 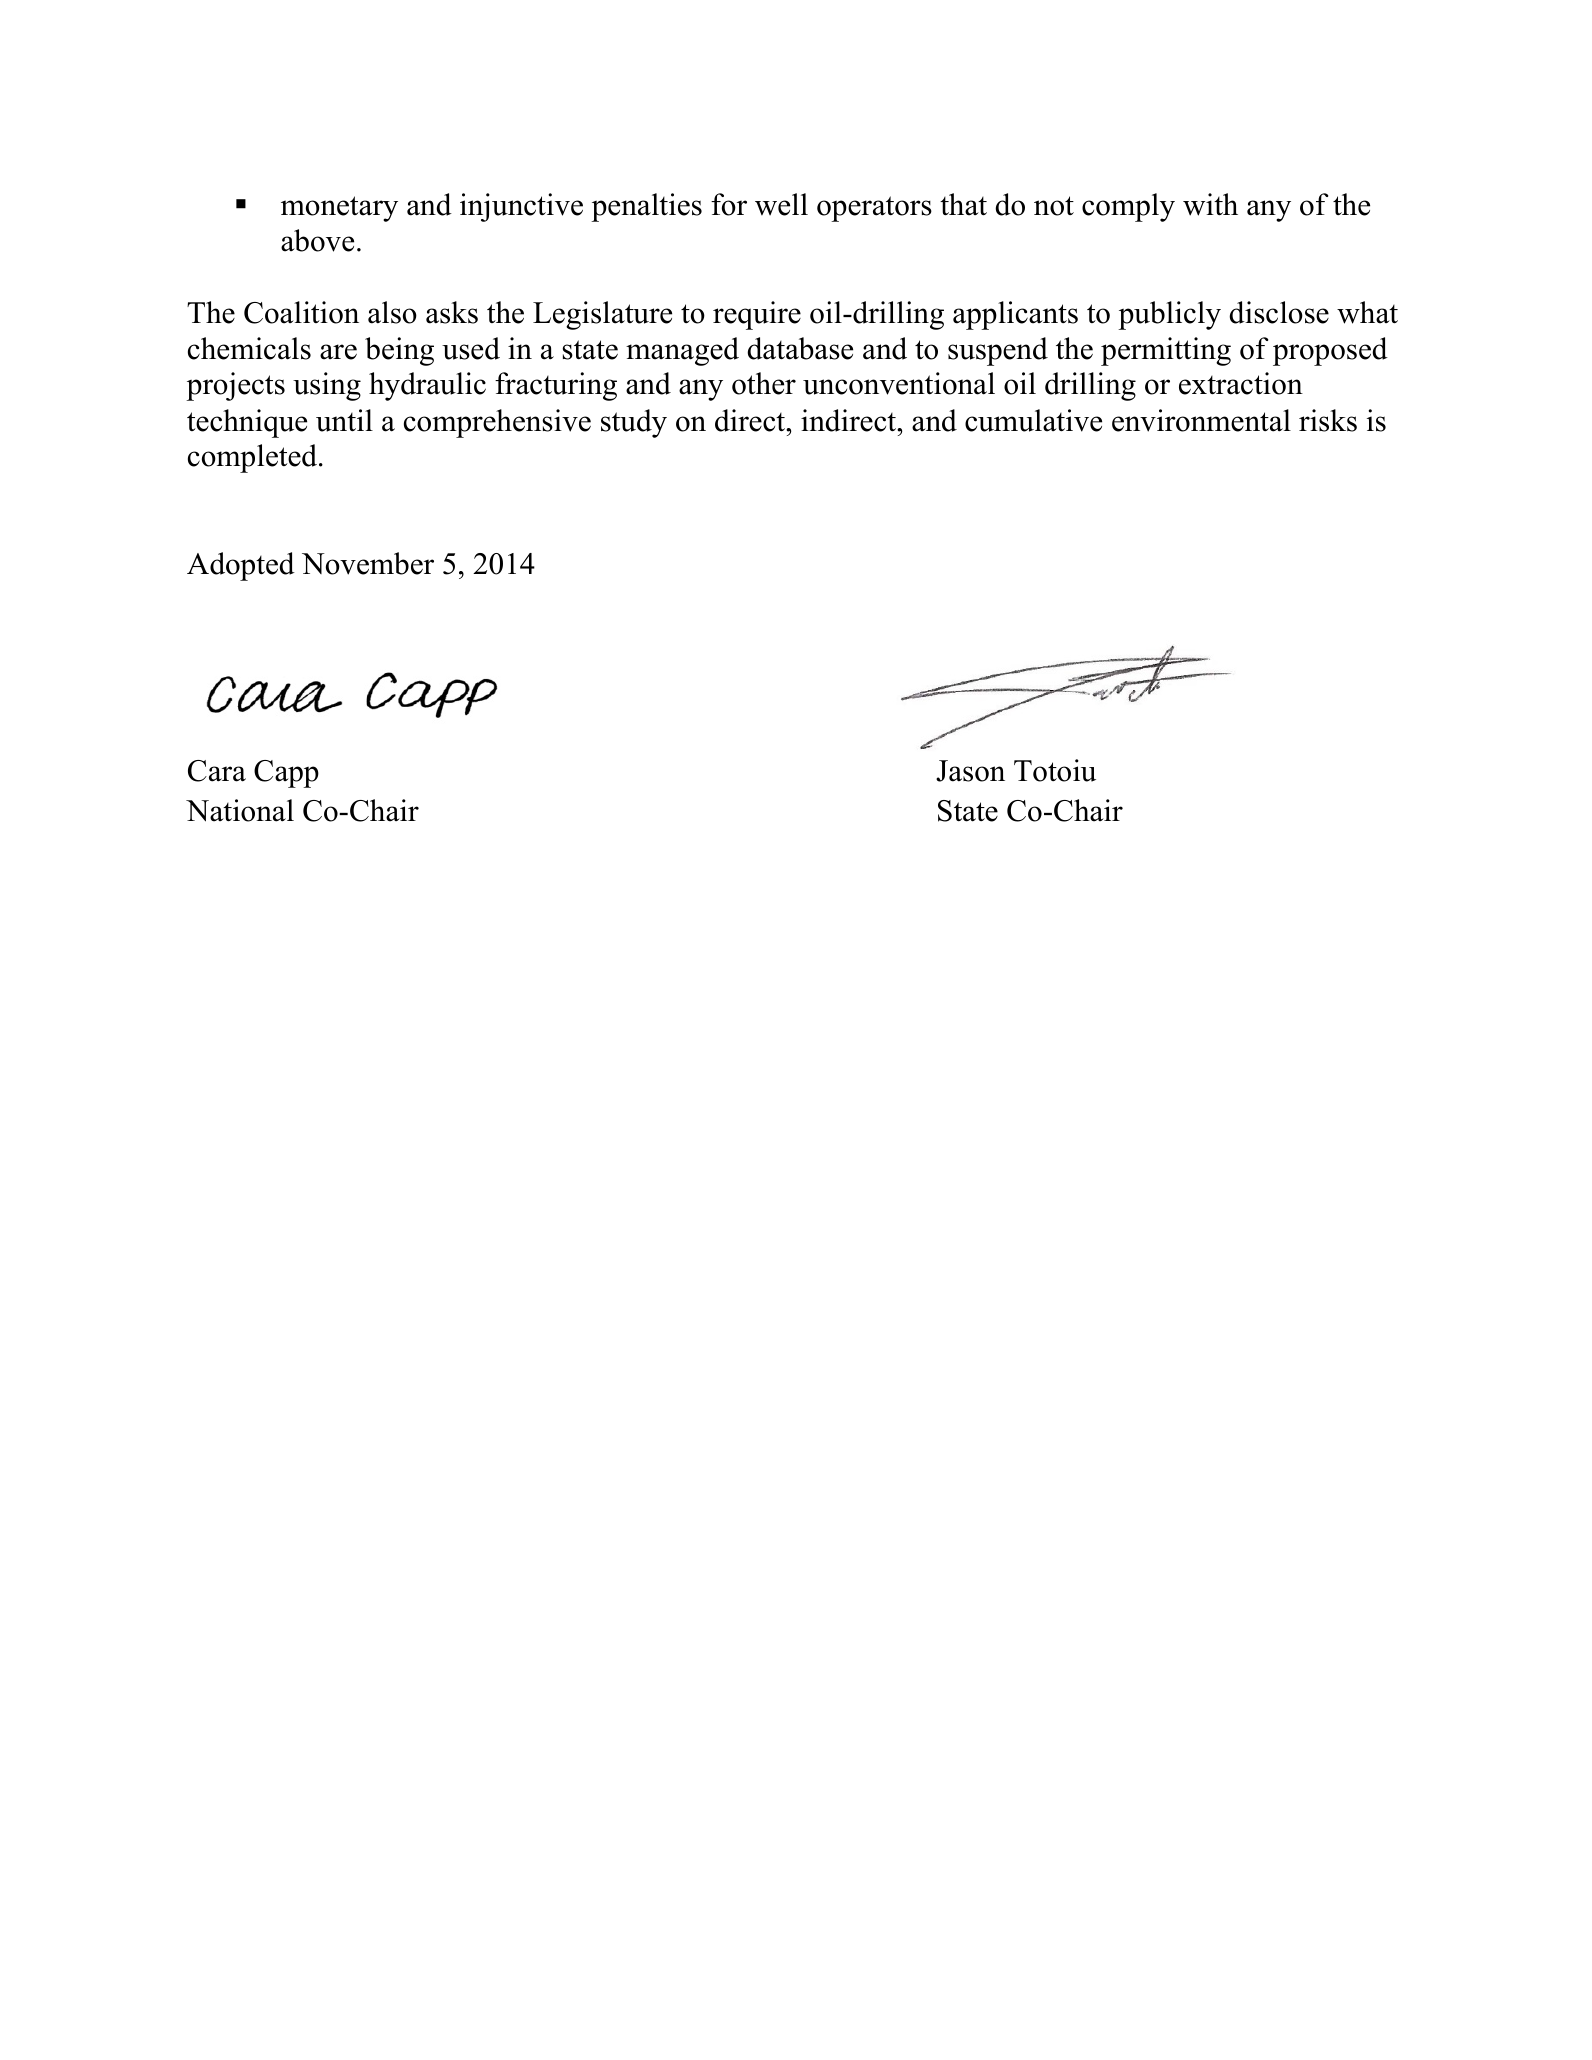 What do you see at coordinates (634, 423) in the screenshot?
I see `study` at bounding box center [634, 423].
